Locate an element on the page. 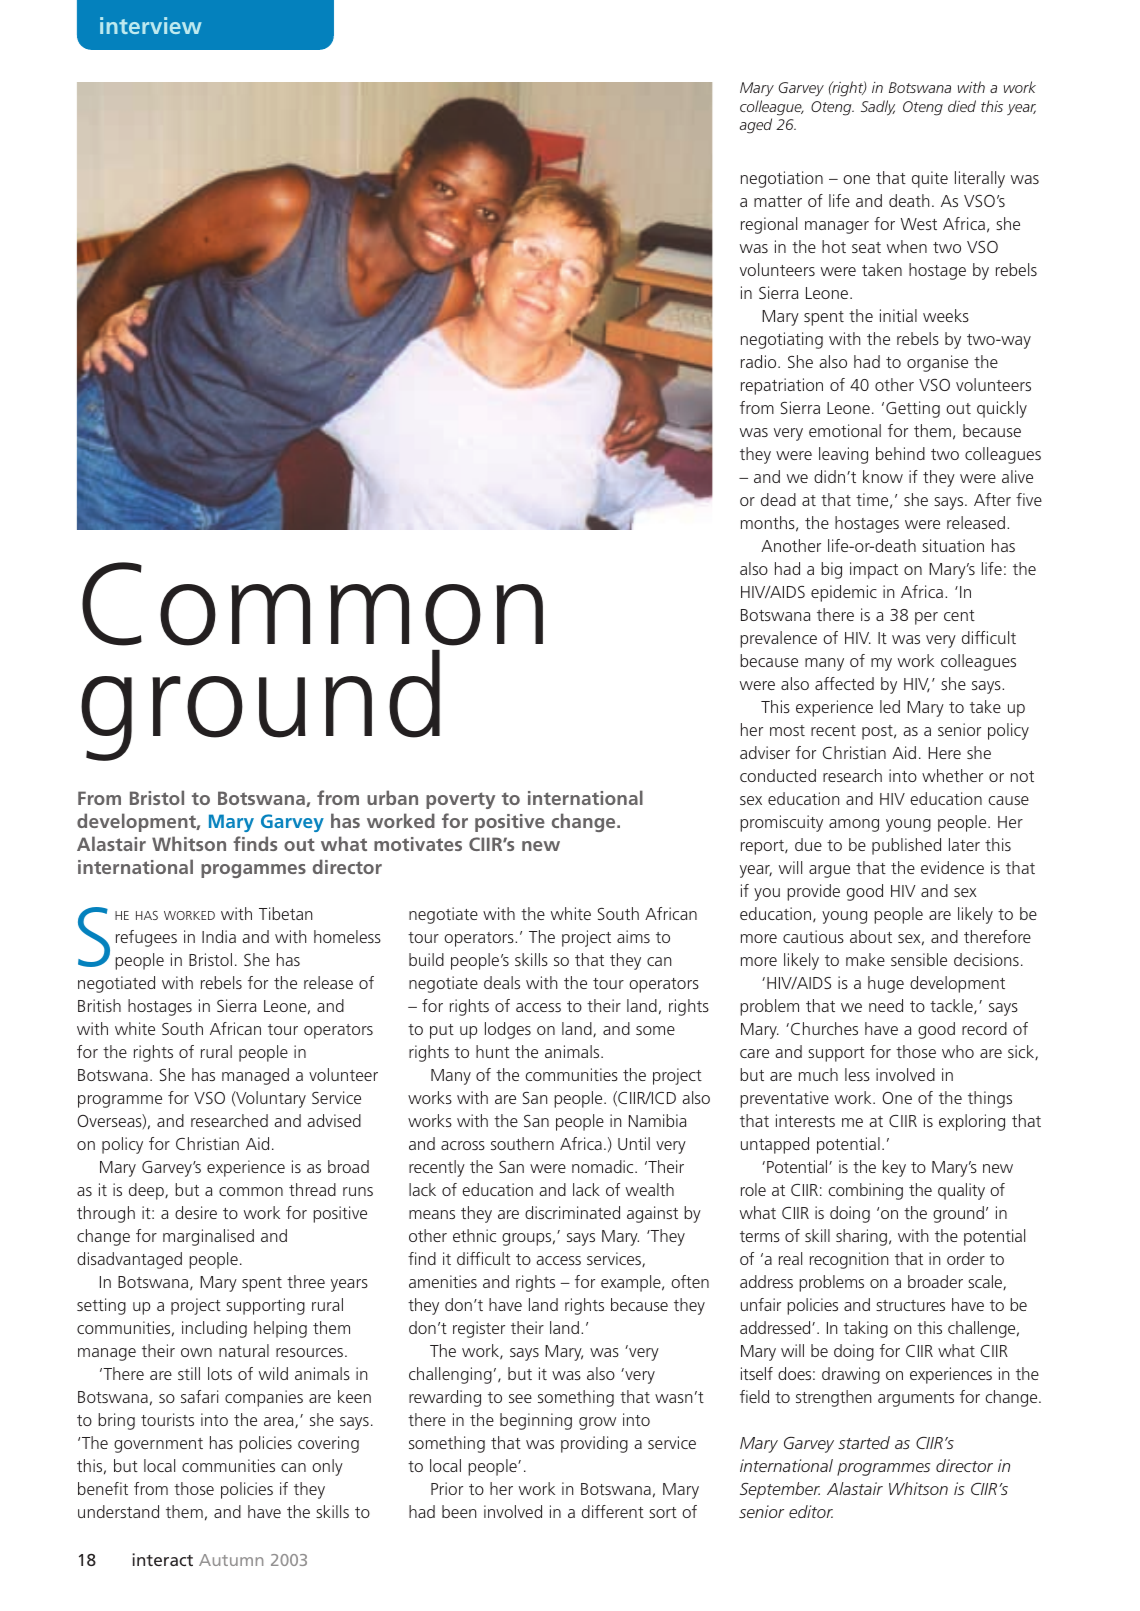 The width and height of the image is (1140, 1611). Tibetan is located at coordinates (285, 913).
